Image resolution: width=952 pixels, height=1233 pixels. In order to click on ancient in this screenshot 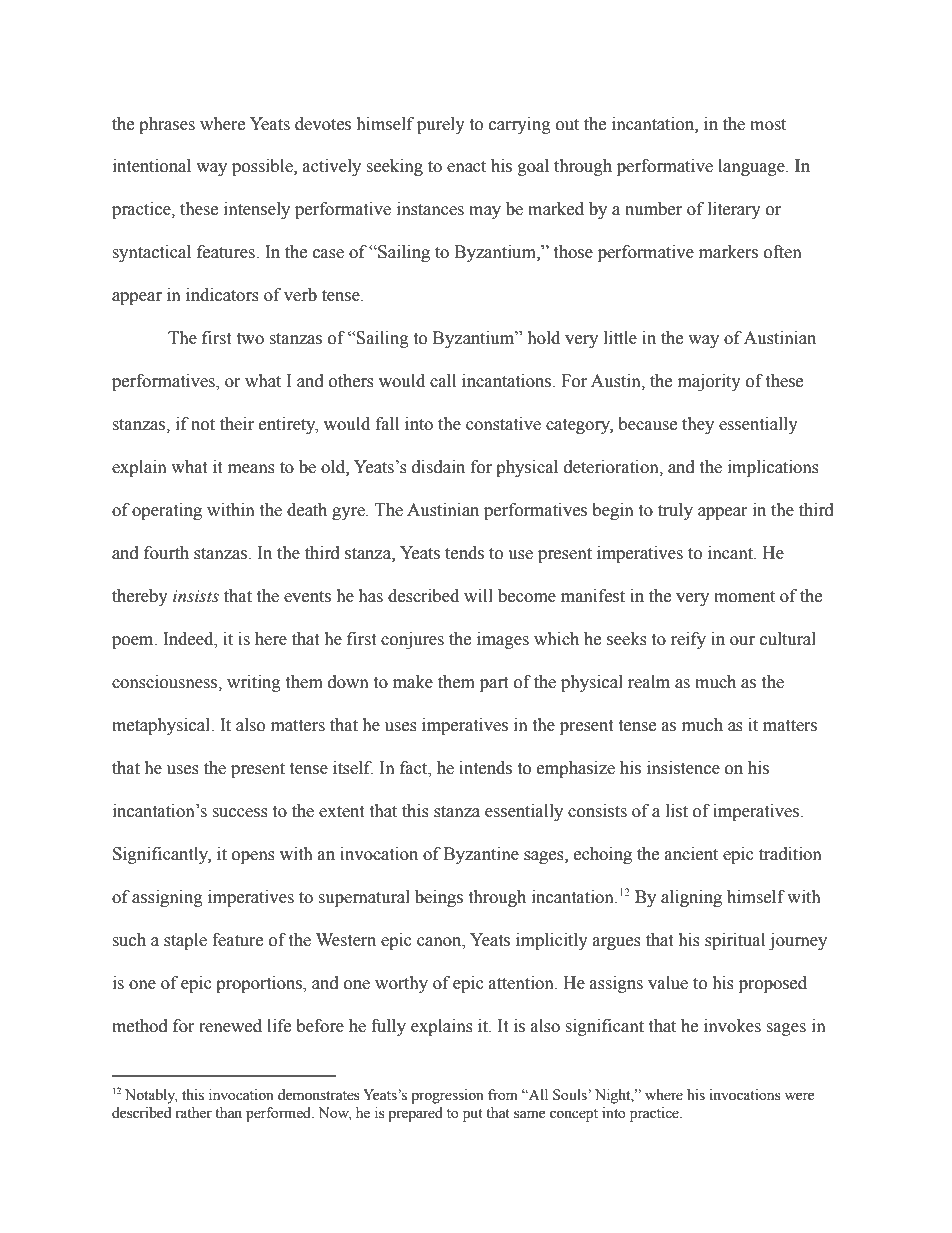, I will do `click(691, 854)`.
